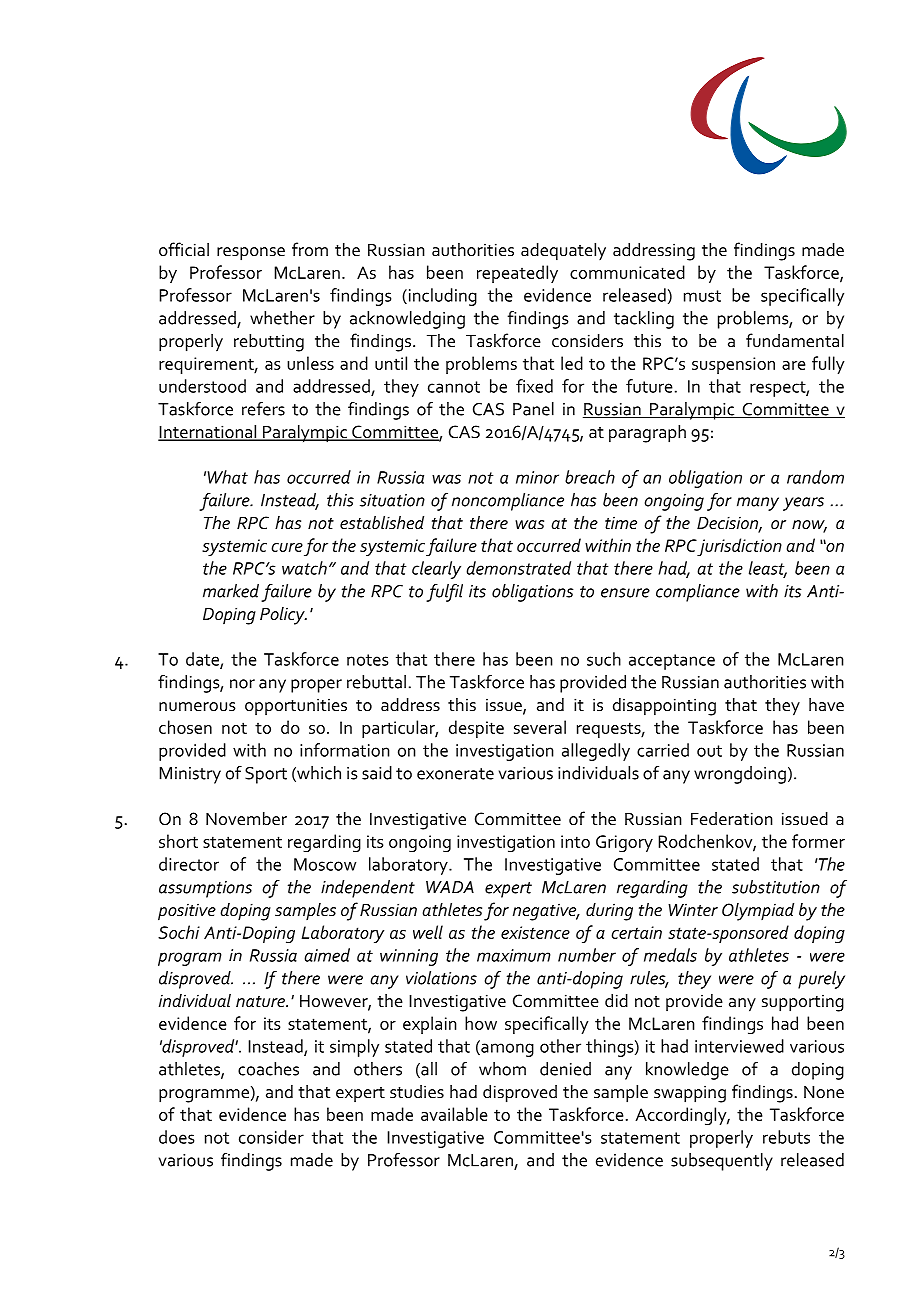 The image size is (924, 1308). I want to click on available, so click(454, 1114).
